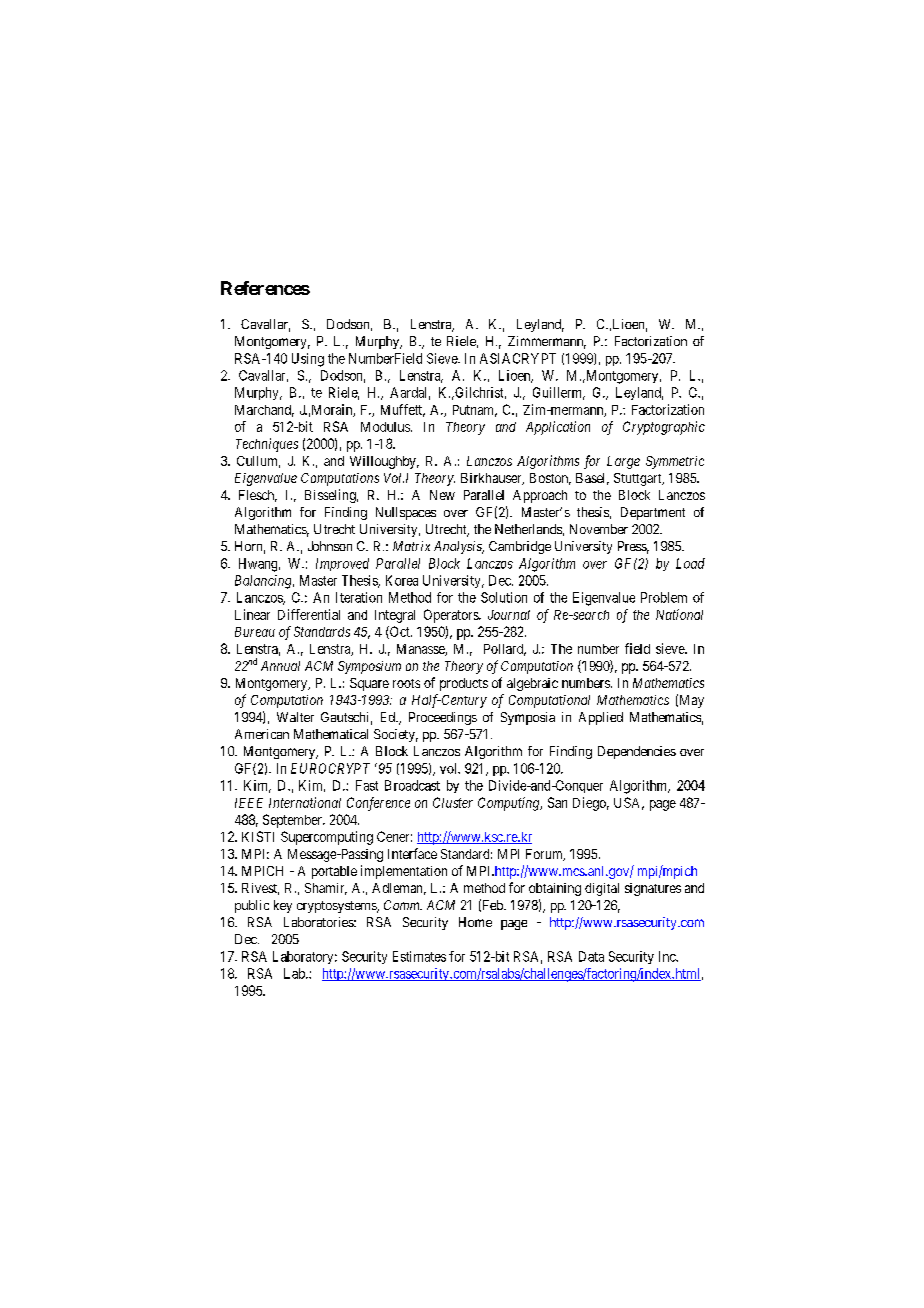  Describe the element at coordinates (664, 597) in the document. I see `Problem` at that location.
